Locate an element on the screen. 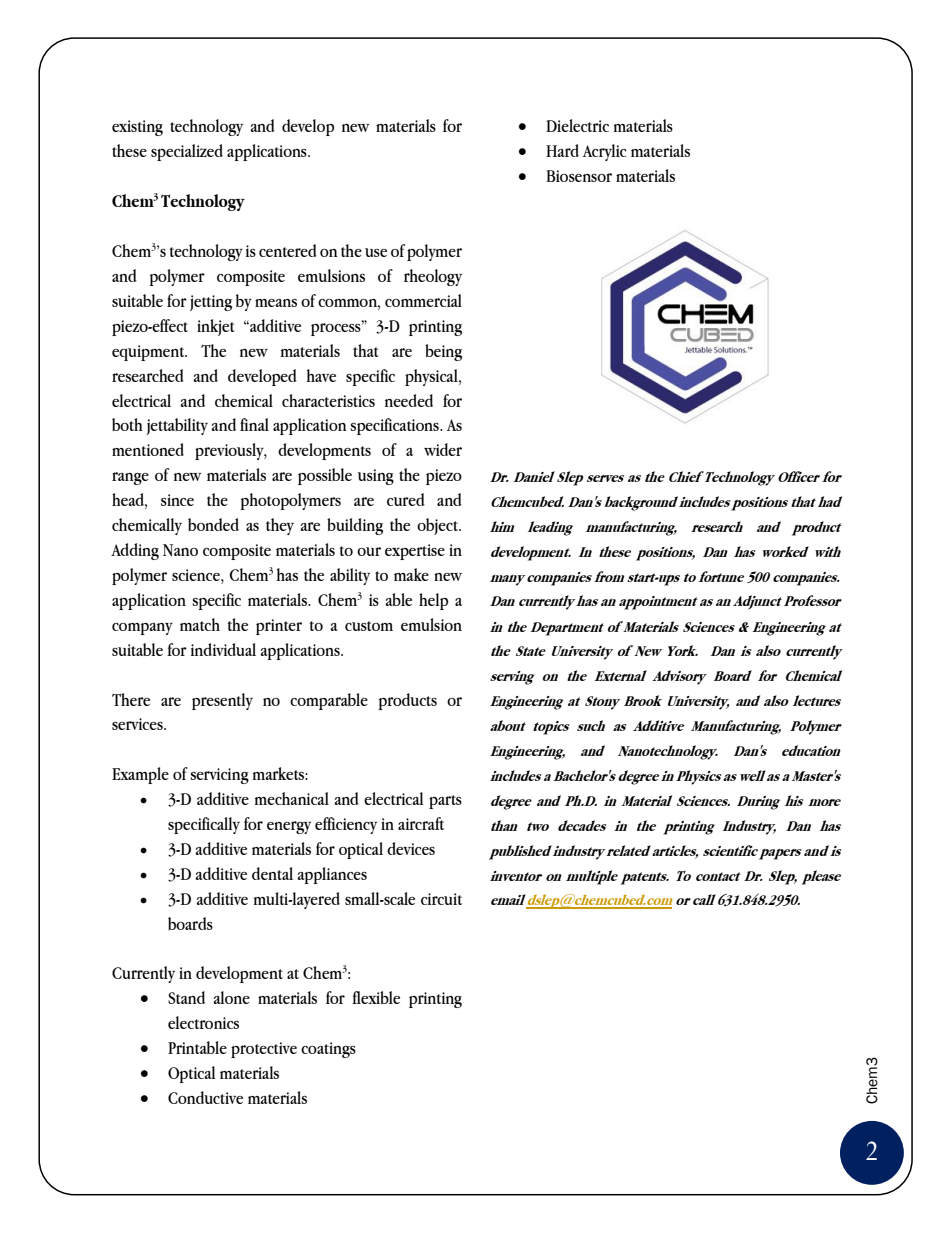 The image size is (952, 1233). help is located at coordinates (433, 601).
